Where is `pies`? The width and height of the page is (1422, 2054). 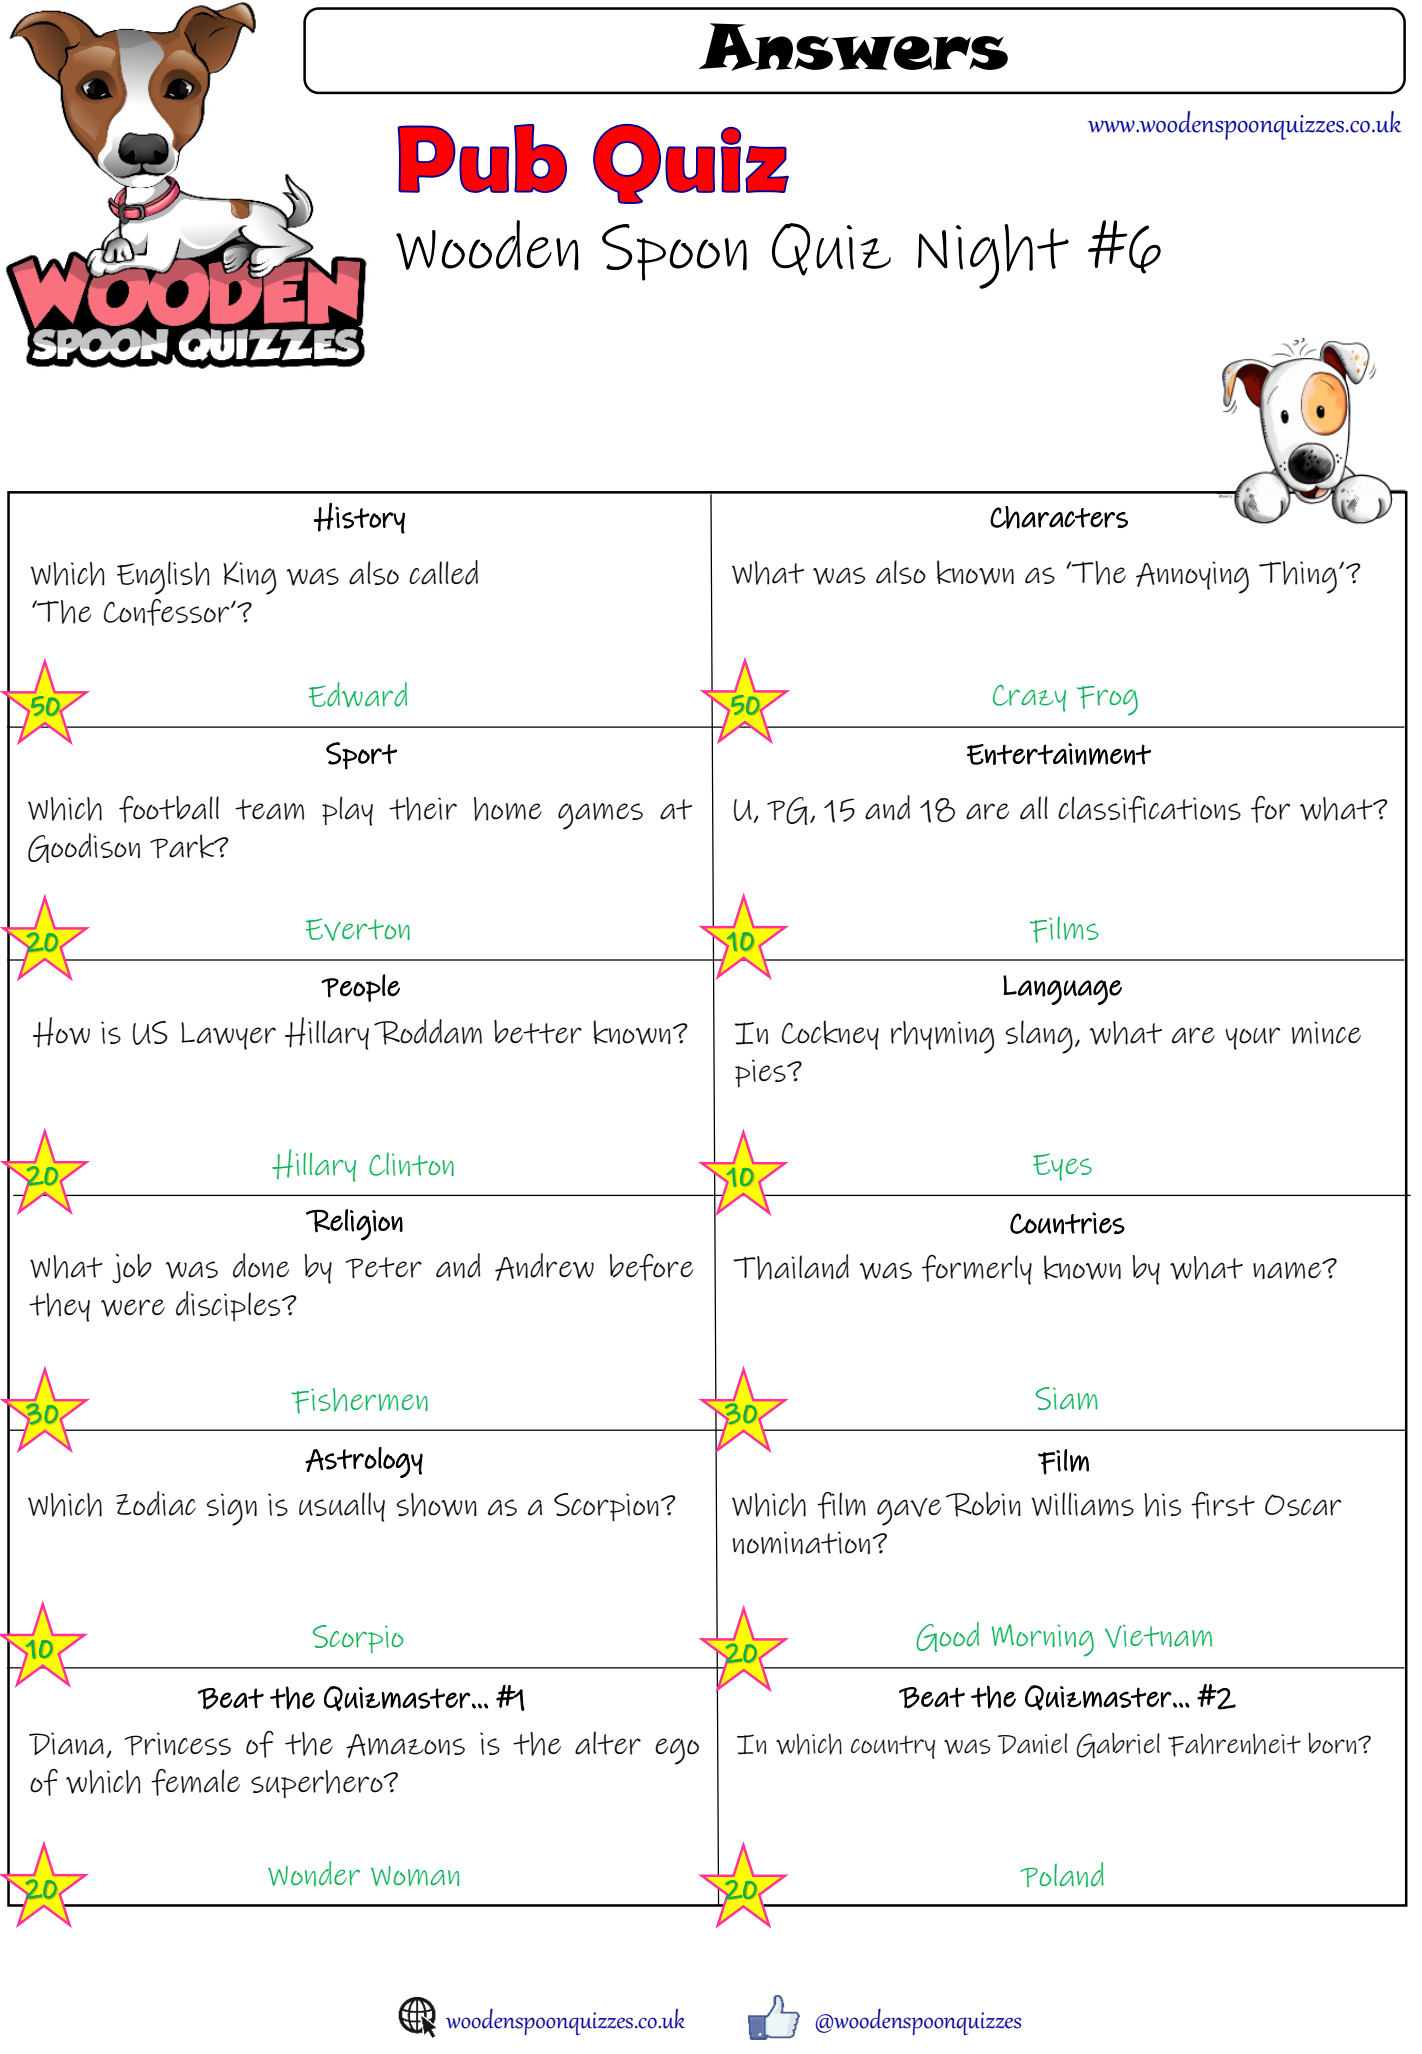 pies is located at coordinates (761, 1073).
